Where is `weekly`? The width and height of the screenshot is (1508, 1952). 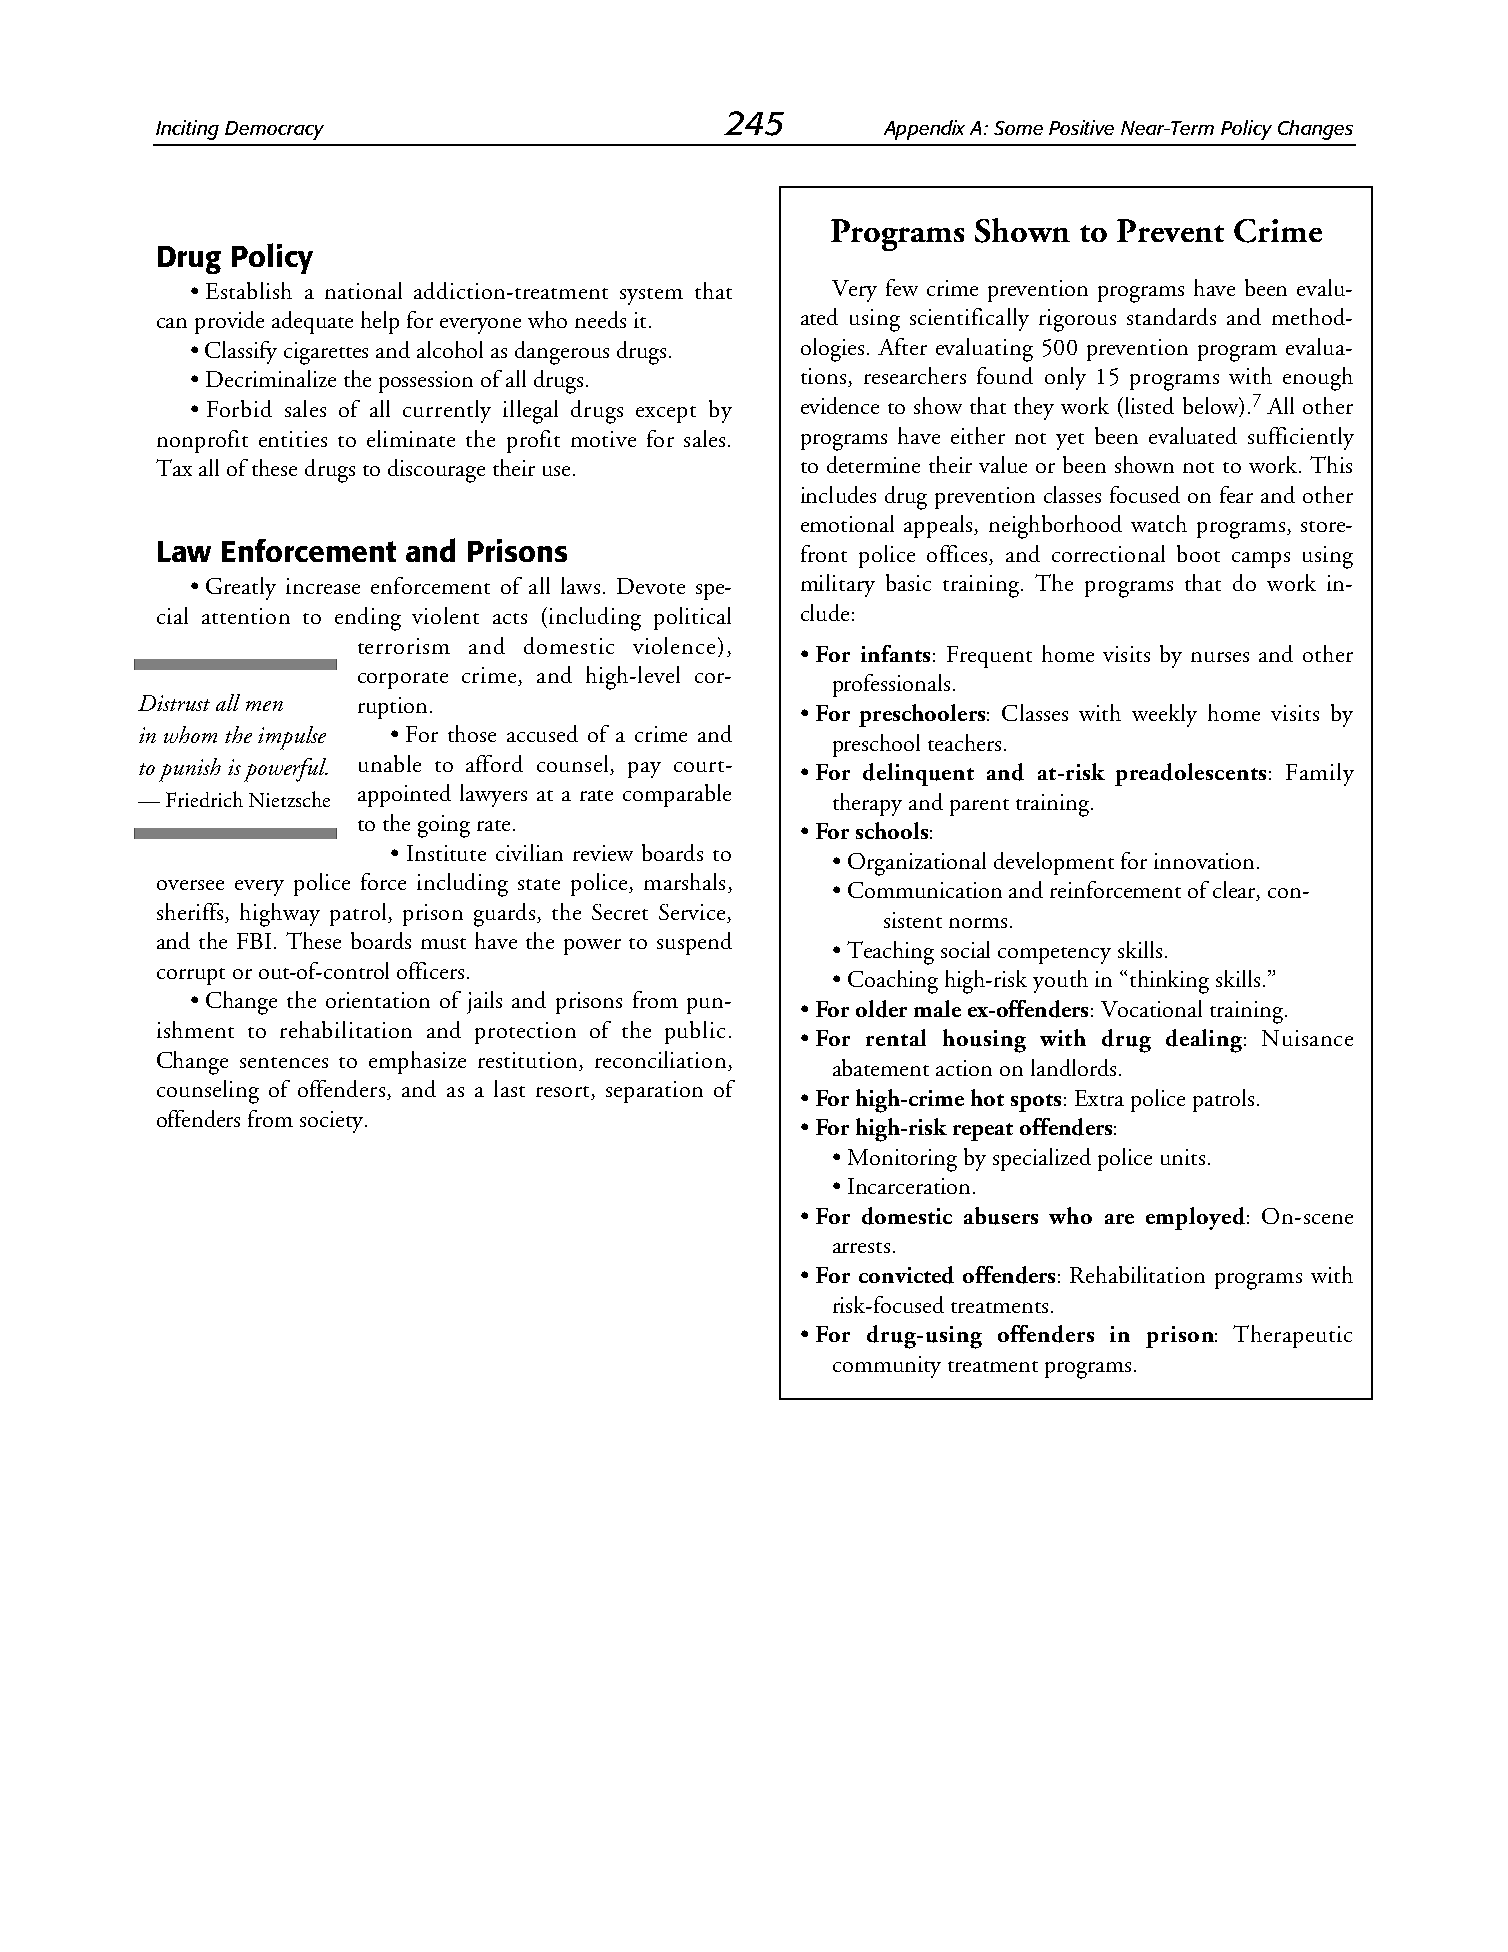 weekly is located at coordinates (1164, 715).
